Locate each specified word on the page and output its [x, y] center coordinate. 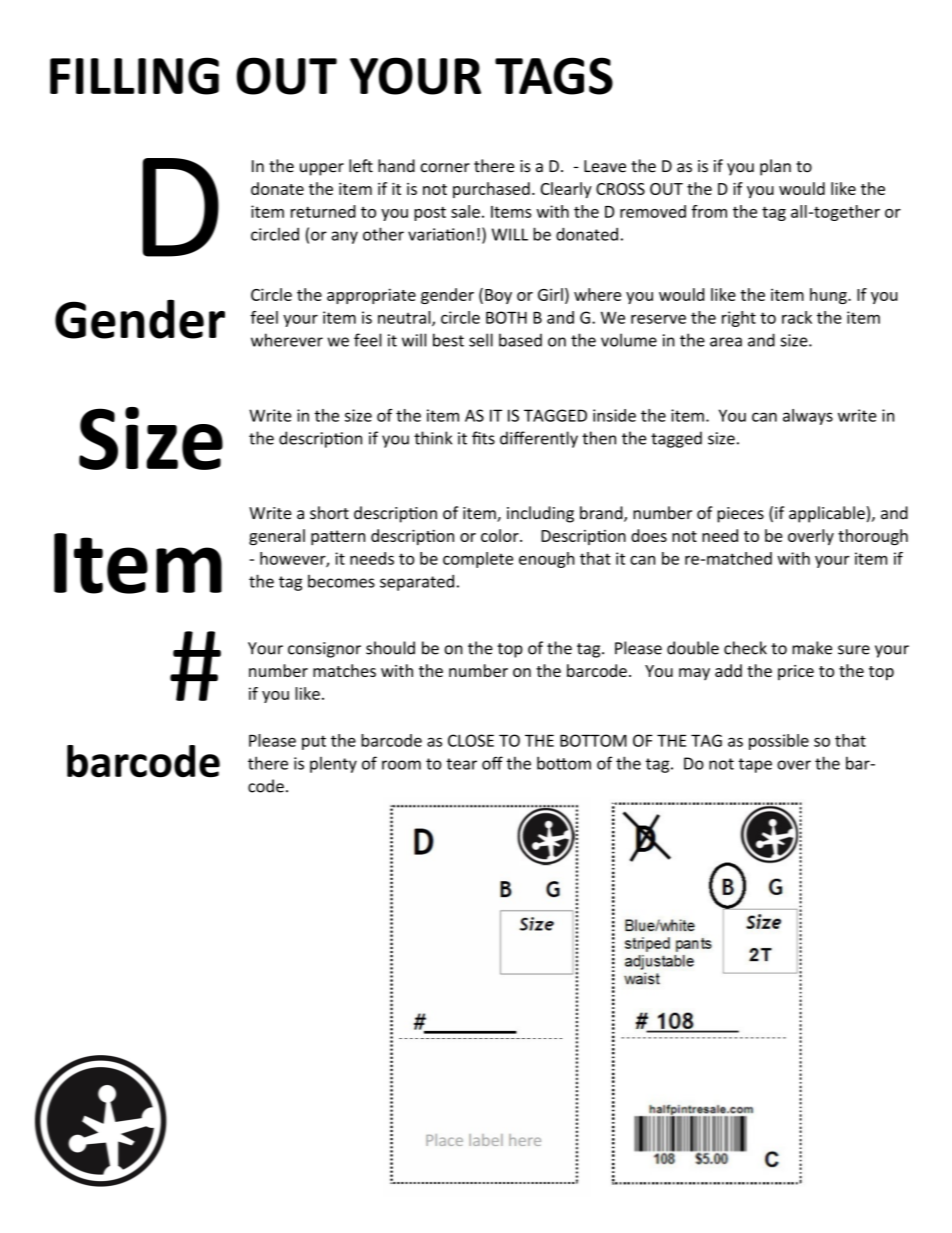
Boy [498, 296]
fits [483, 438]
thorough [873, 537]
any [345, 237]
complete [478, 560]
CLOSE [471, 740]
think [433, 438]
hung [829, 296]
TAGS [554, 76]
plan [775, 167]
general [277, 537]
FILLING [134, 76]
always [808, 417]
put [314, 742]
